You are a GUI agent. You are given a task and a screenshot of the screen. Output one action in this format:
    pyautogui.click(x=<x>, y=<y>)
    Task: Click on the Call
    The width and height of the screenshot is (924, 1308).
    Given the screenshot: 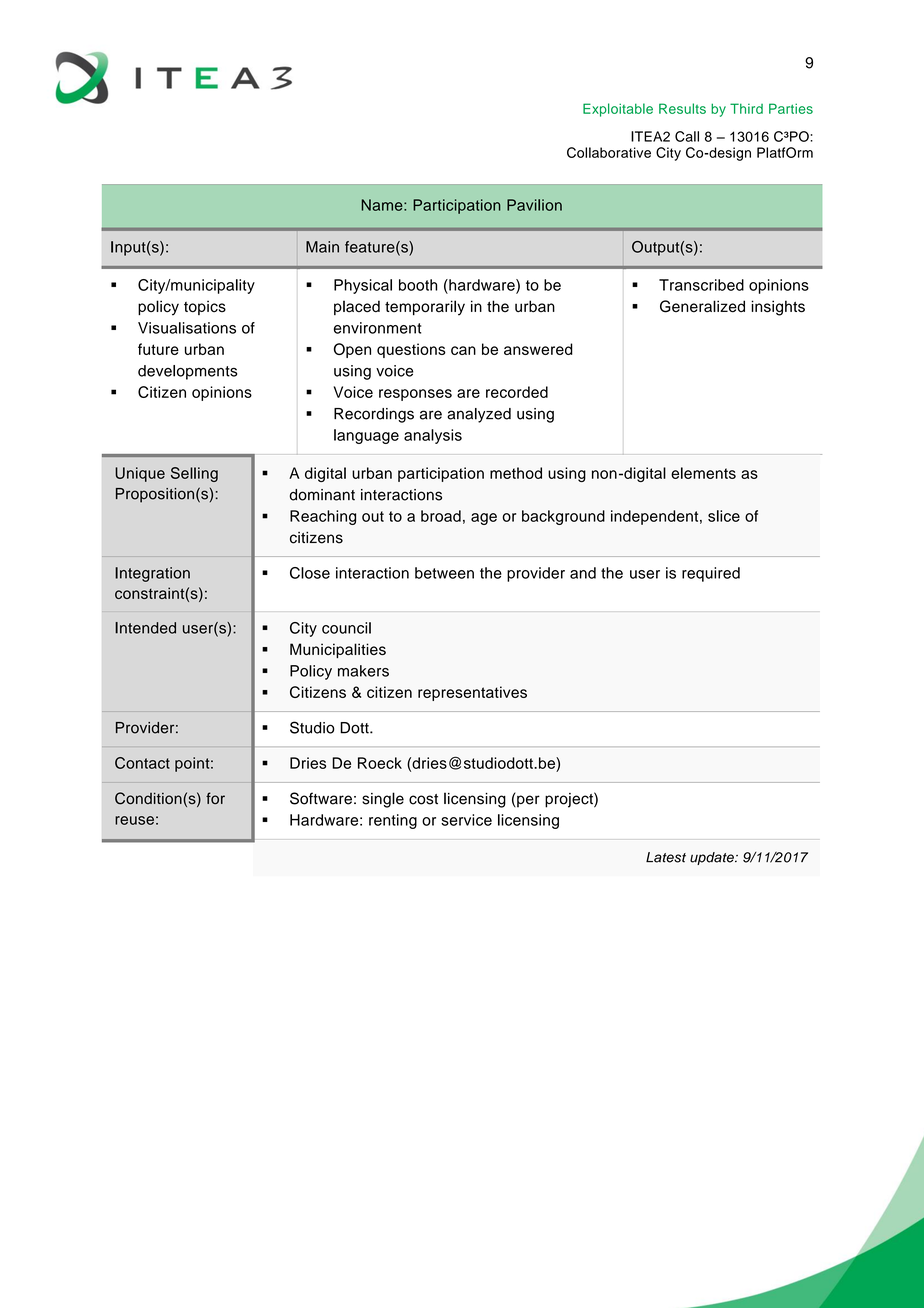 What is the action you would take?
    pyautogui.click(x=687, y=136)
